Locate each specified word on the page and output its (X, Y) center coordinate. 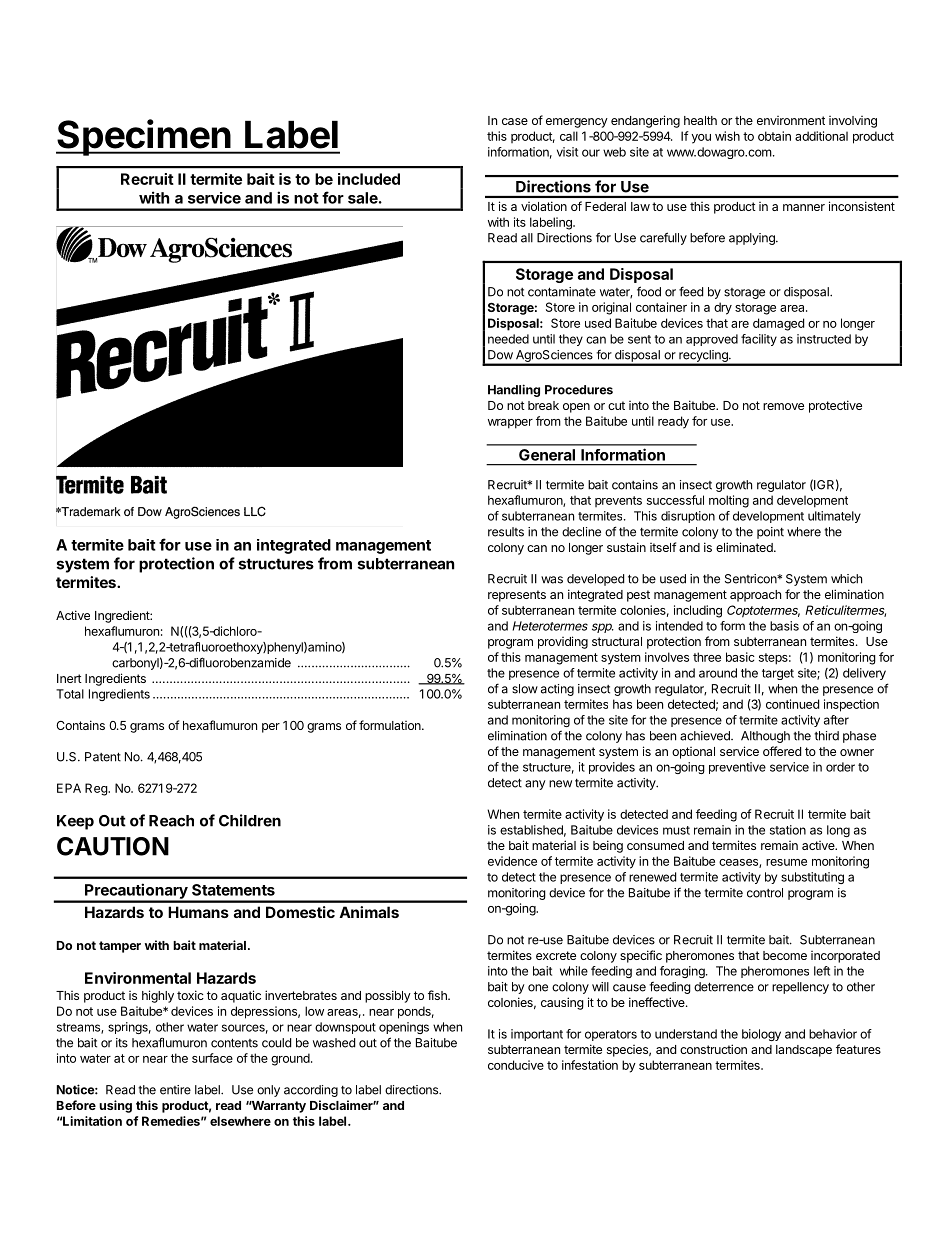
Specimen (144, 137)
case (515, 121)
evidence (512, 861)
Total (70, 694)
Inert (69, 678)
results (506, 532)
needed (508, 339)
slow (525, 689)
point (770, 533)
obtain (774, 136)
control (765, 893)
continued (792, 704)
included (369, 179)
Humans (198, 912)
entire (175, 1090)
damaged (778, 324)
